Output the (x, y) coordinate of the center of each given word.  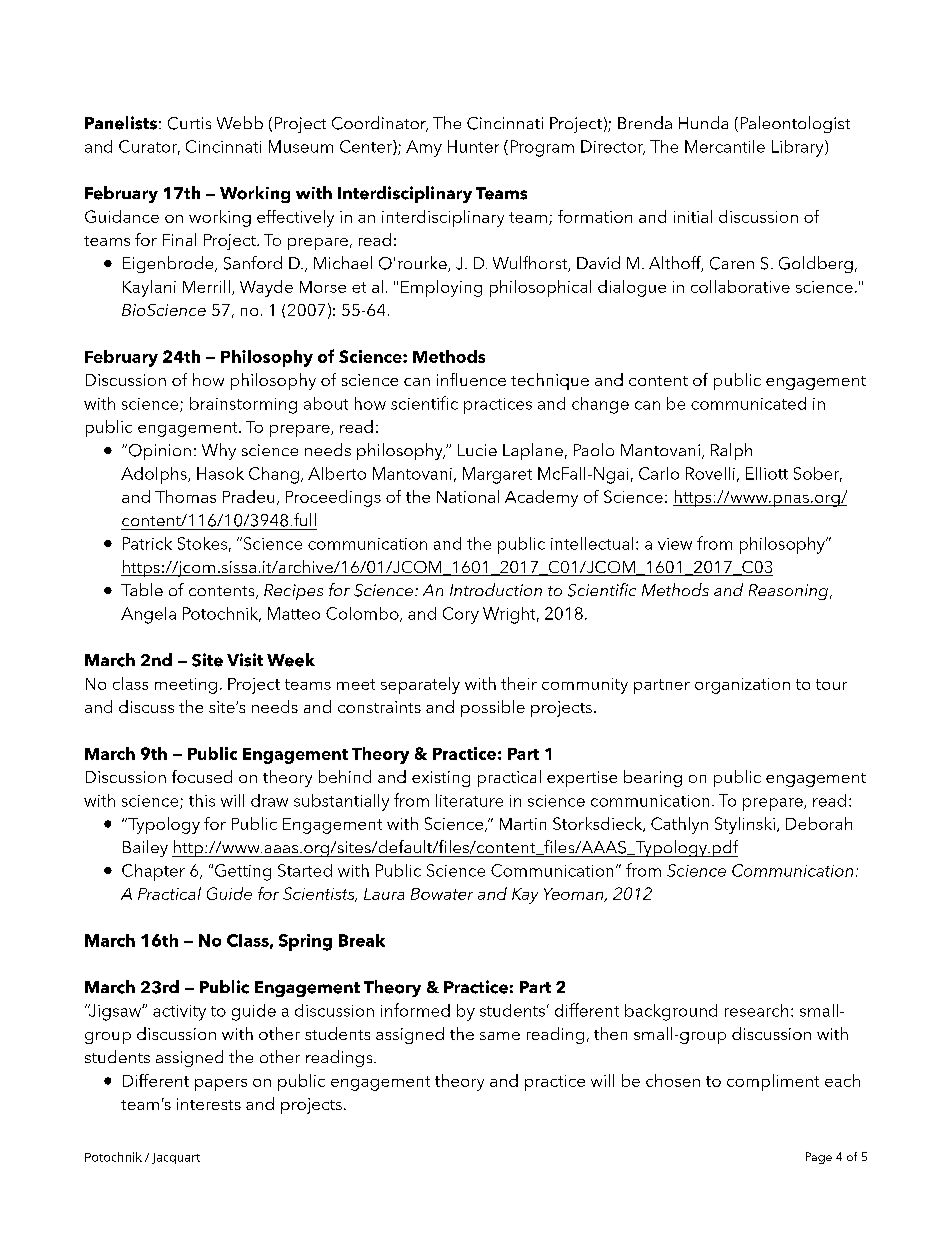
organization (742, 686)
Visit (245, 660)
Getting (243, 872)
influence (471, 379)
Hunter (473, 146)
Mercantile (725, 146)
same (500, 1036)
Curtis (189, 123)
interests (209, 1104)
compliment (773, 1082)
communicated (748, 403)
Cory (461, 615)
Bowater (442, 894)
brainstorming (243, 405)
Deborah (819, 823)
